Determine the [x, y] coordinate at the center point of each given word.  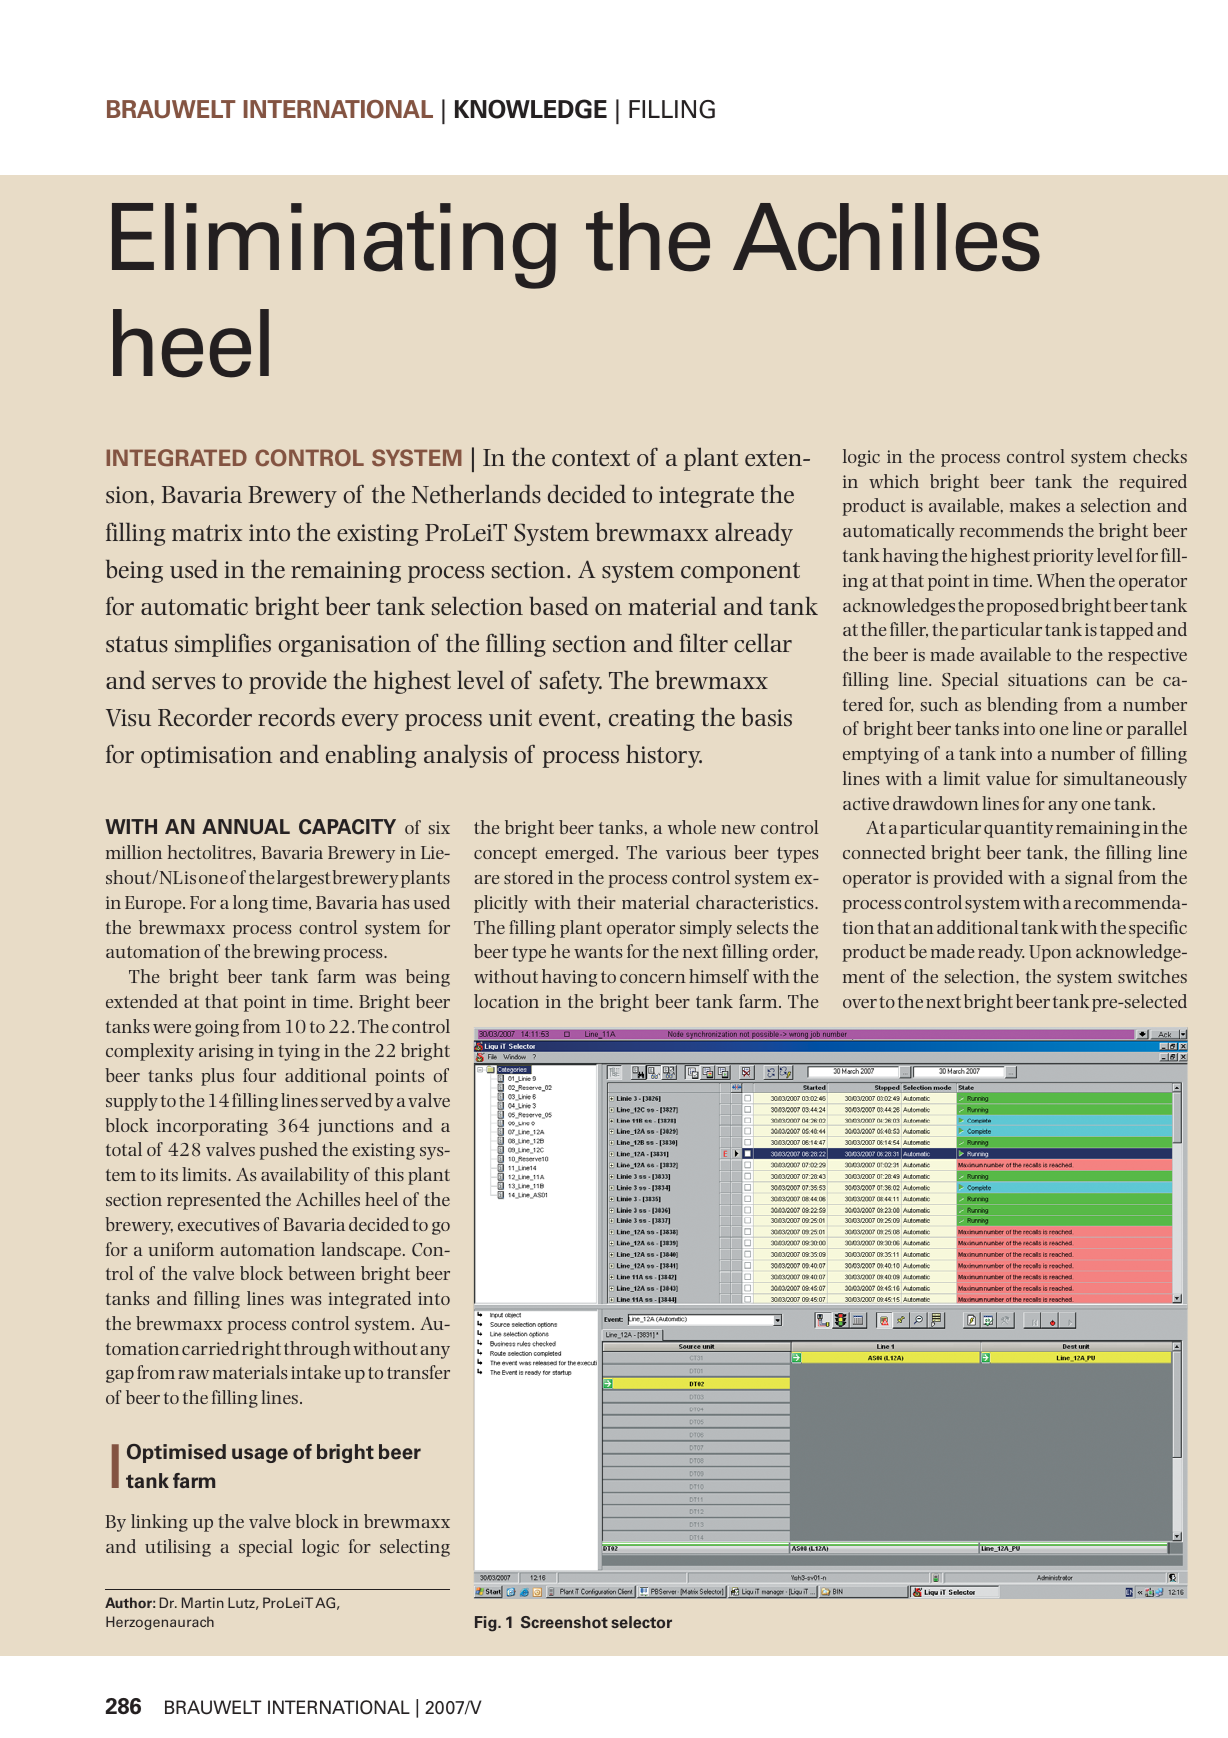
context [591, 458]
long [250, 904]
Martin [203, 1602]
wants [598, 952]
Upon [1050, 953]
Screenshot [564, 1622]
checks [1160, 456]
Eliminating [334, 246]
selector [641, 1622]
